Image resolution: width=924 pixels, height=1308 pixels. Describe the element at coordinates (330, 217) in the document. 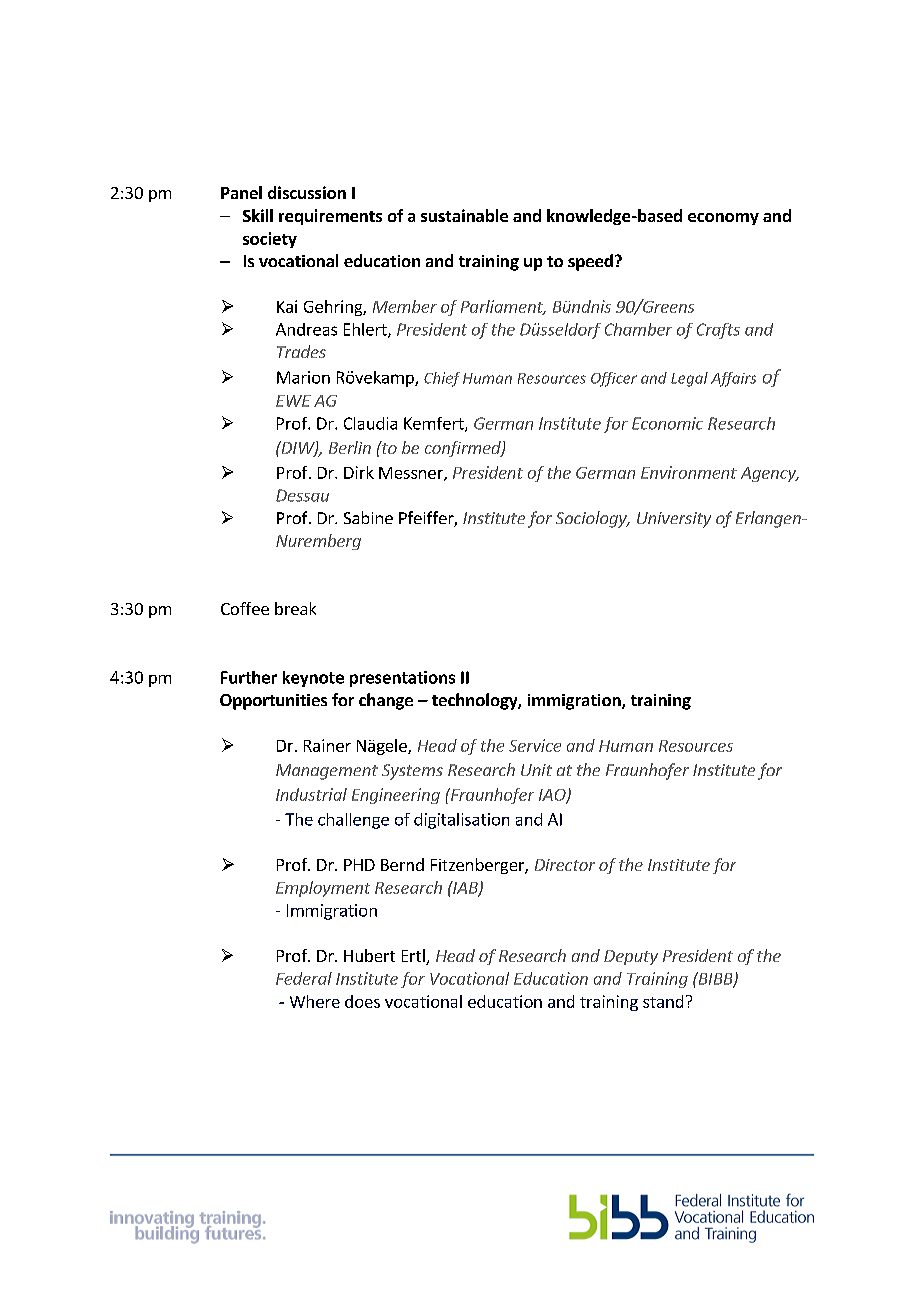

I see `requirements` at that location.
